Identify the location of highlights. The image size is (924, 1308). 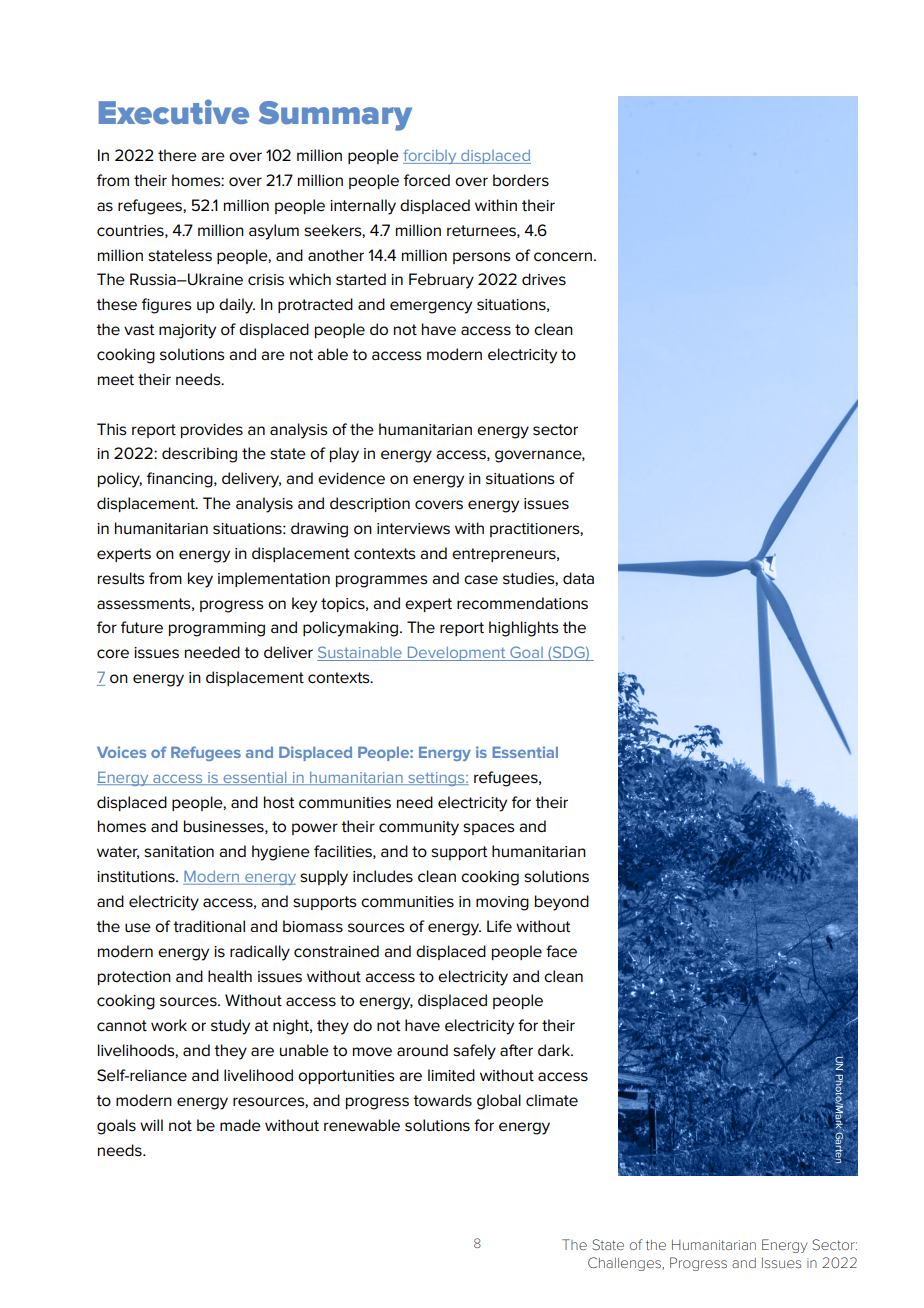
(524, 629).
